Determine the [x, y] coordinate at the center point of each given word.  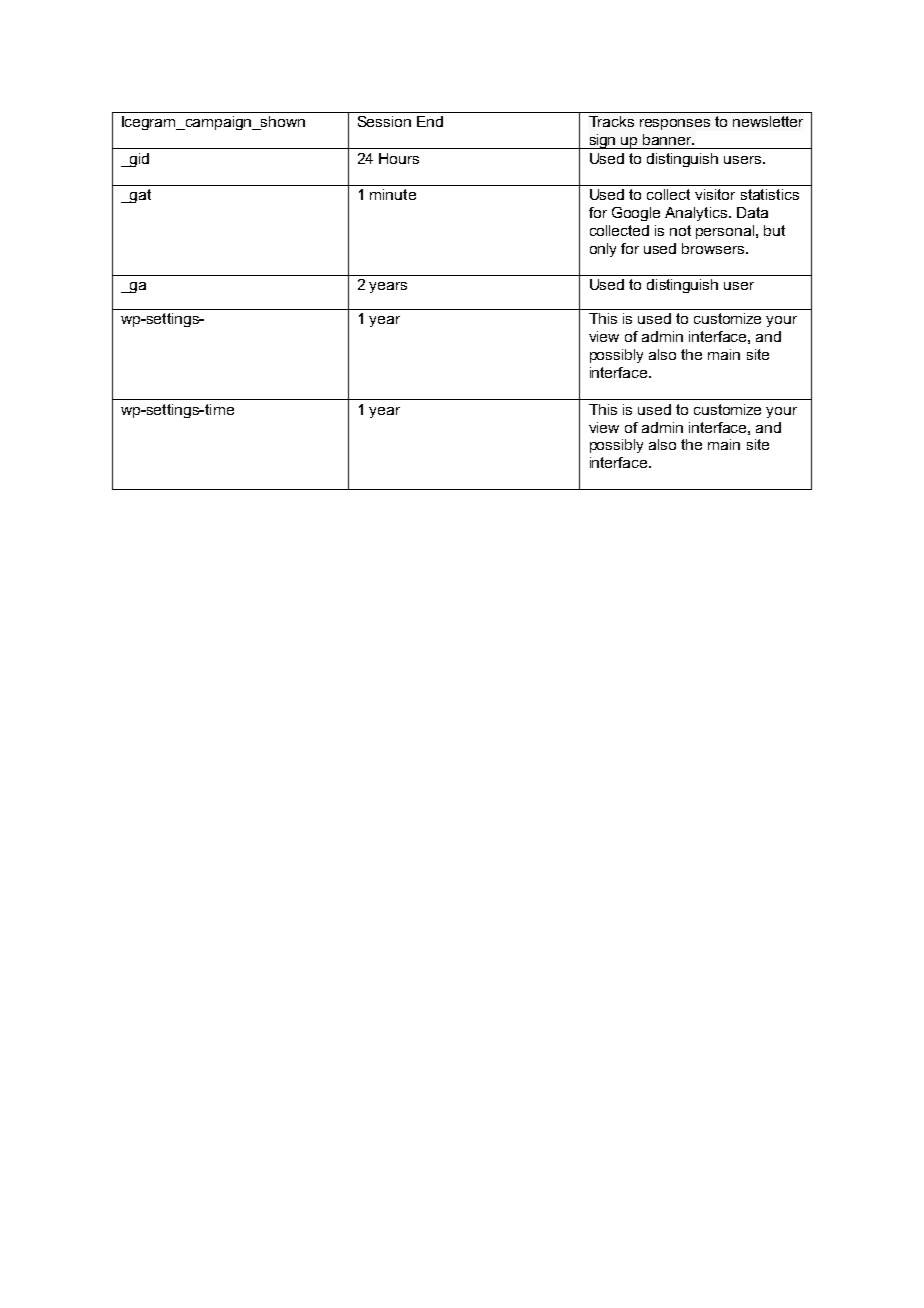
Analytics [697, 214]
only [603, 250]
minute [393, 194]
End [430, 121]
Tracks [611, 121]
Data [752, 212]
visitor [715, 194]
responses [675, 124]
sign [602, 141]
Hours [399, 158]
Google [636, 214]
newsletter [768, 121]
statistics [770, 194]
